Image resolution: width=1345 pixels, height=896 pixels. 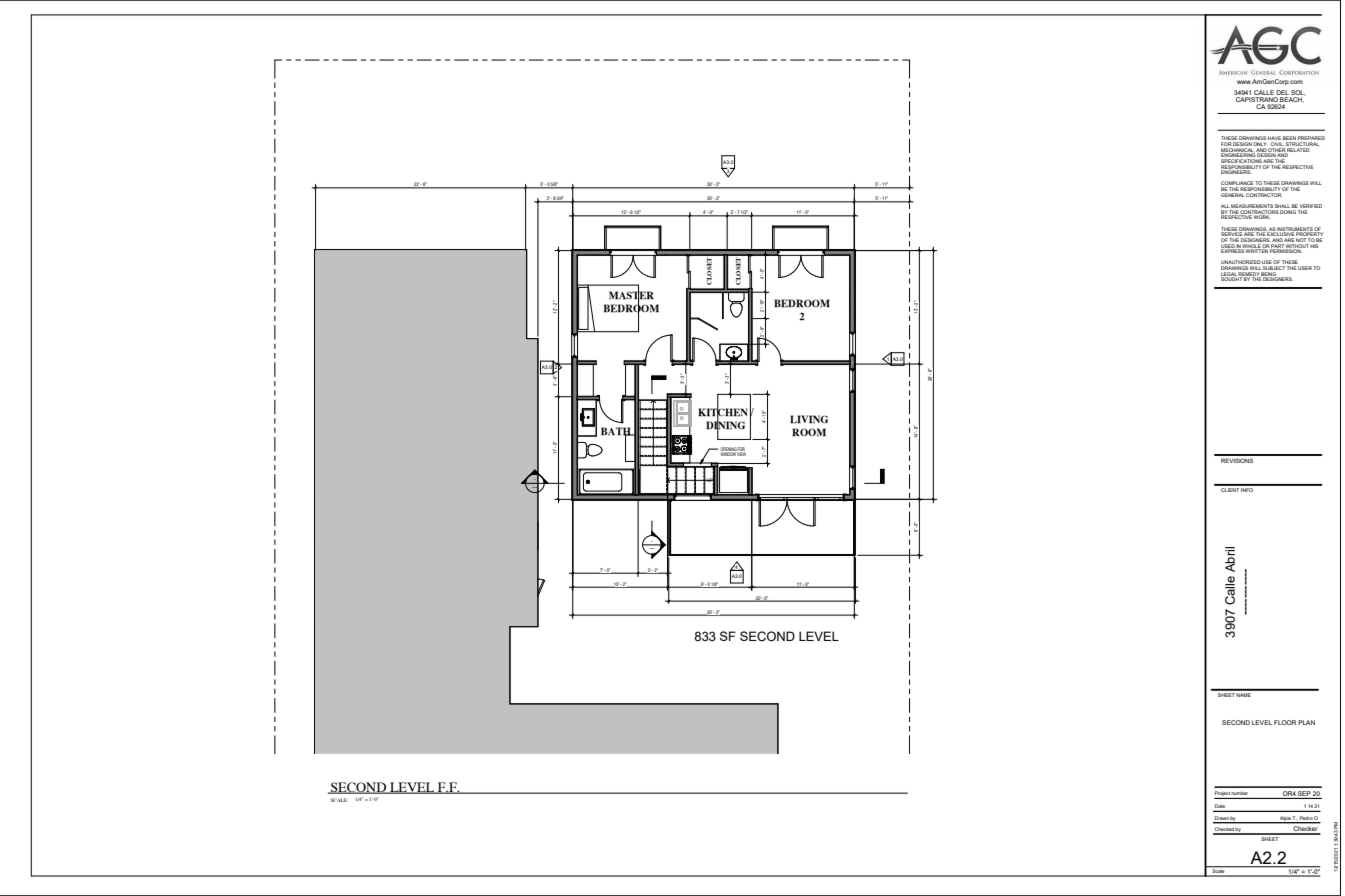 I want to click on BEEN, so click(x=1290, y=139).
